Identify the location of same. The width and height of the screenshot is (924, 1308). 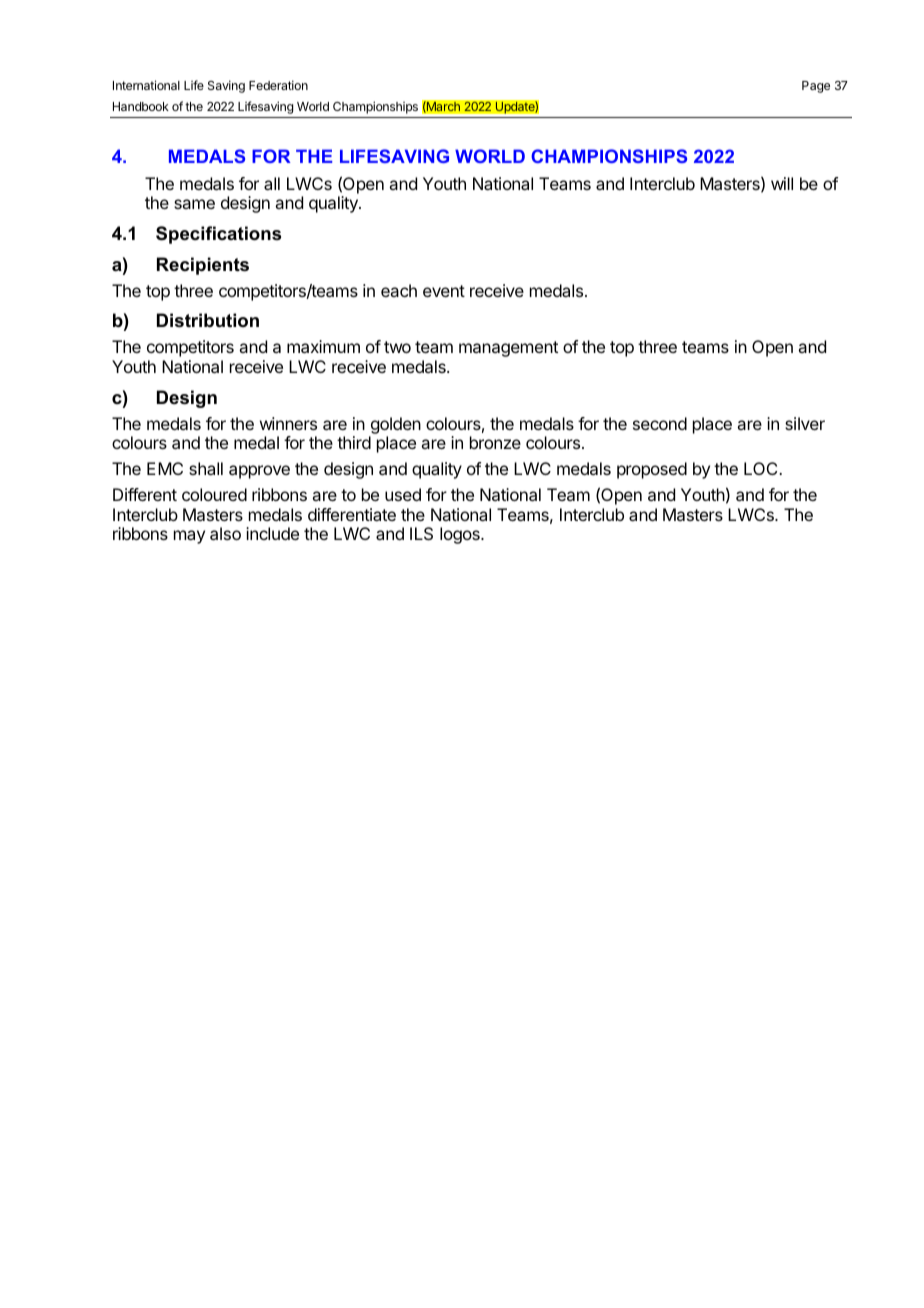
(194, 204).
